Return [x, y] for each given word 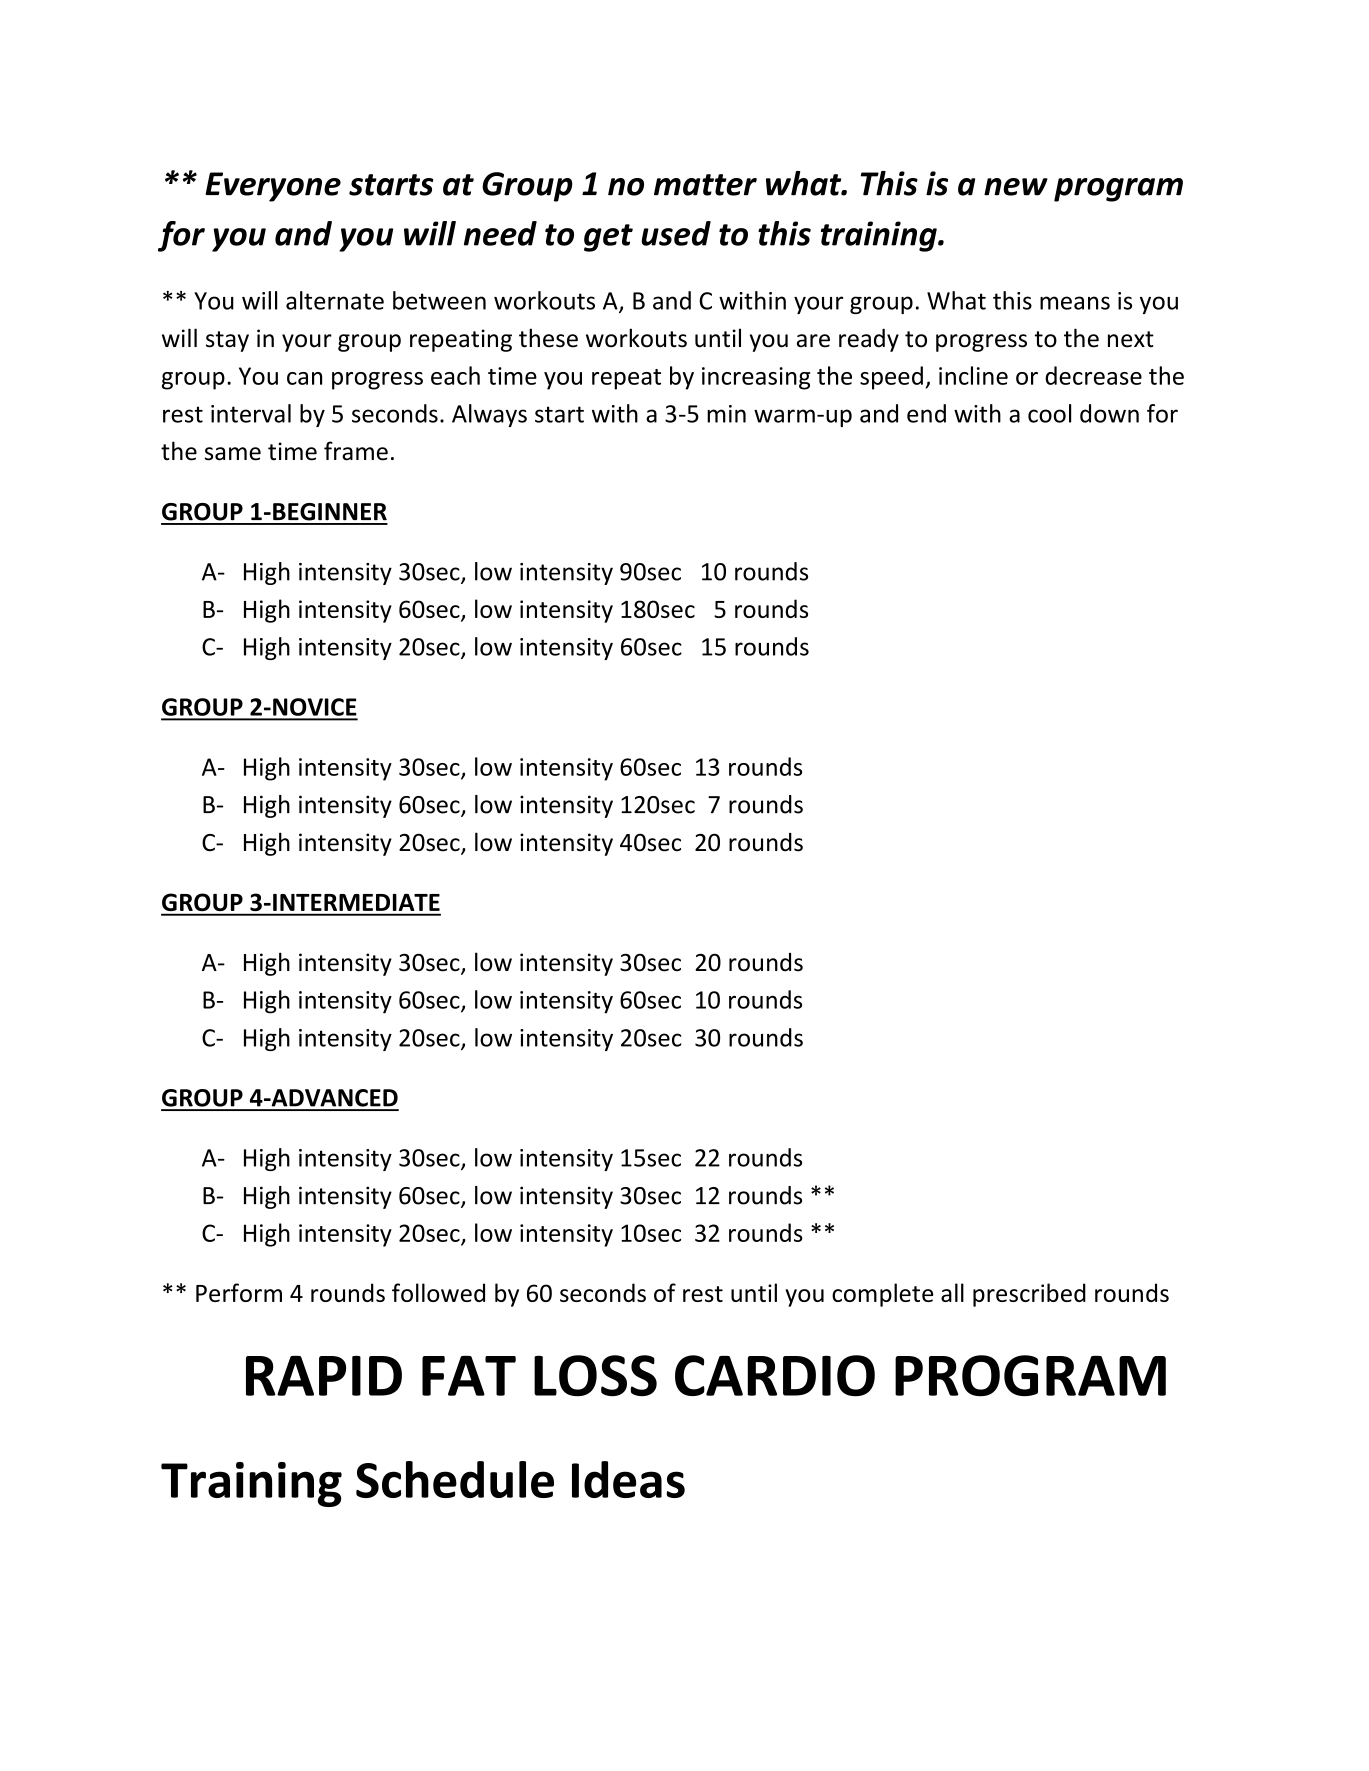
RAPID [324, 1376]
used [676, 233]
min [726, 414]
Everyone [273, 187]
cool [1049, 413]
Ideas [628, 1479]
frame [356, 451]
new [1016, 187]
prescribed [1029, 1295]
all [952, 1292]
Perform [239, 1292]
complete [882, 1295]
